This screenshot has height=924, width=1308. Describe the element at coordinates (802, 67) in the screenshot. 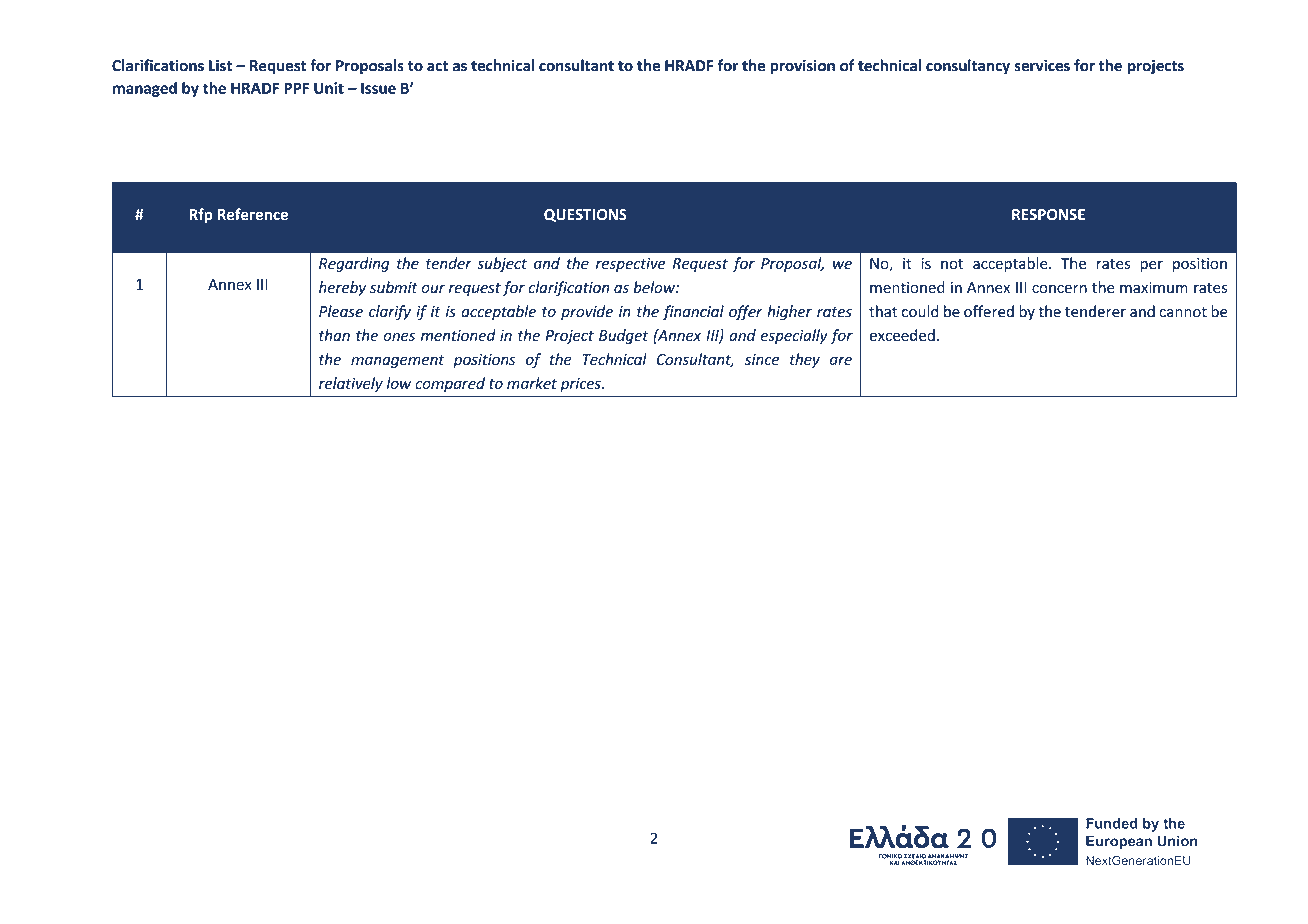

I see `provision` at that location.
